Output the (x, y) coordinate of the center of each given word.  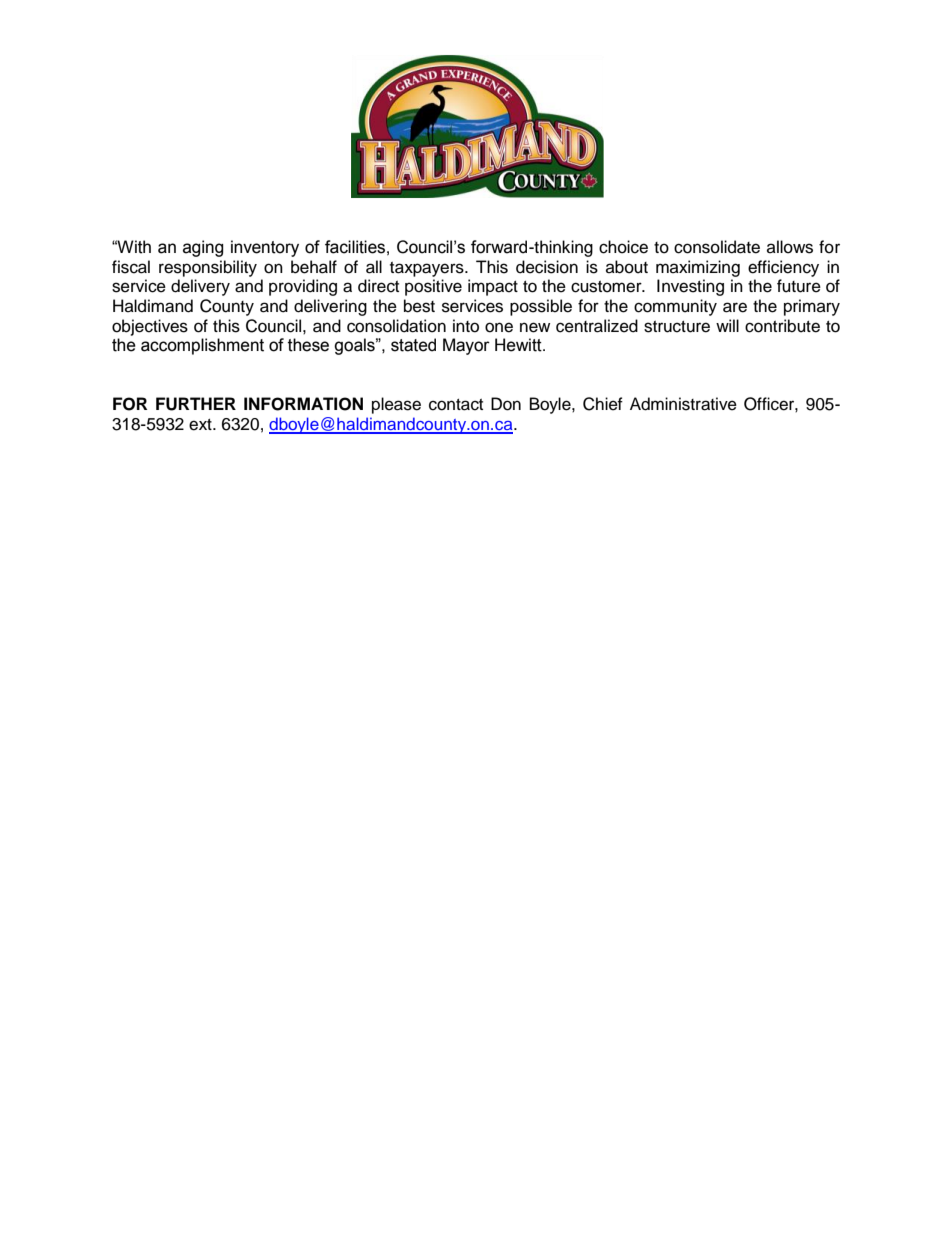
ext (201, 425)
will (727, 325)
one (499, 327)
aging (203, 248)
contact (456, 405)
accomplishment (202, 346)
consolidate (717, 247)
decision (547, 267)
